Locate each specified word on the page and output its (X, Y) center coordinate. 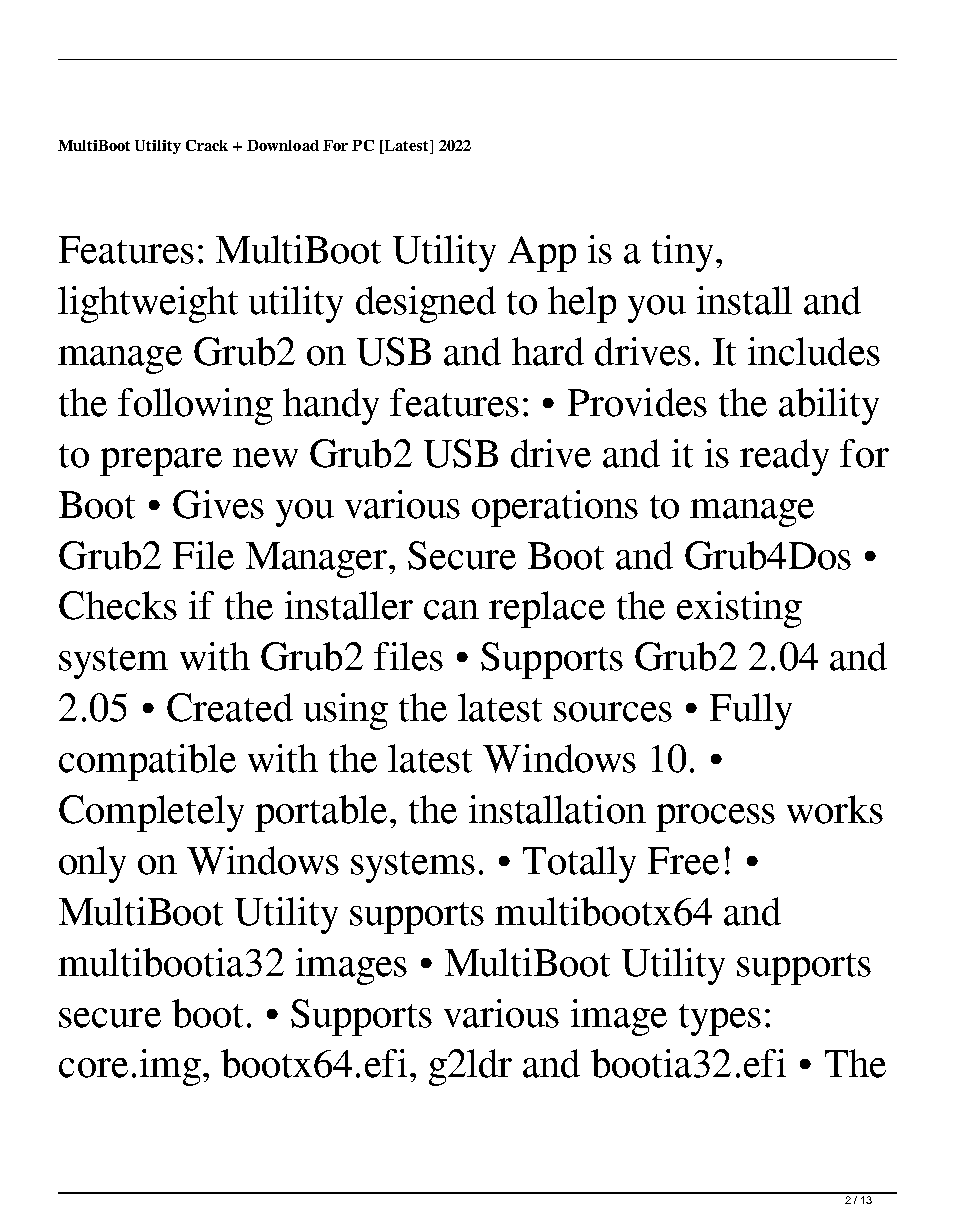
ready (784, 457)
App (542, 254)
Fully (751, 711)
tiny (682, 253)
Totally (579, 864)
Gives (218, 504)
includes (814, 351)
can (451, 610)
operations (555, 508)
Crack (207, 145)
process (715, 818)
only (92, 864)
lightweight (148, 304)
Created (230, 707)
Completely (151, 813)
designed (426, 304)
